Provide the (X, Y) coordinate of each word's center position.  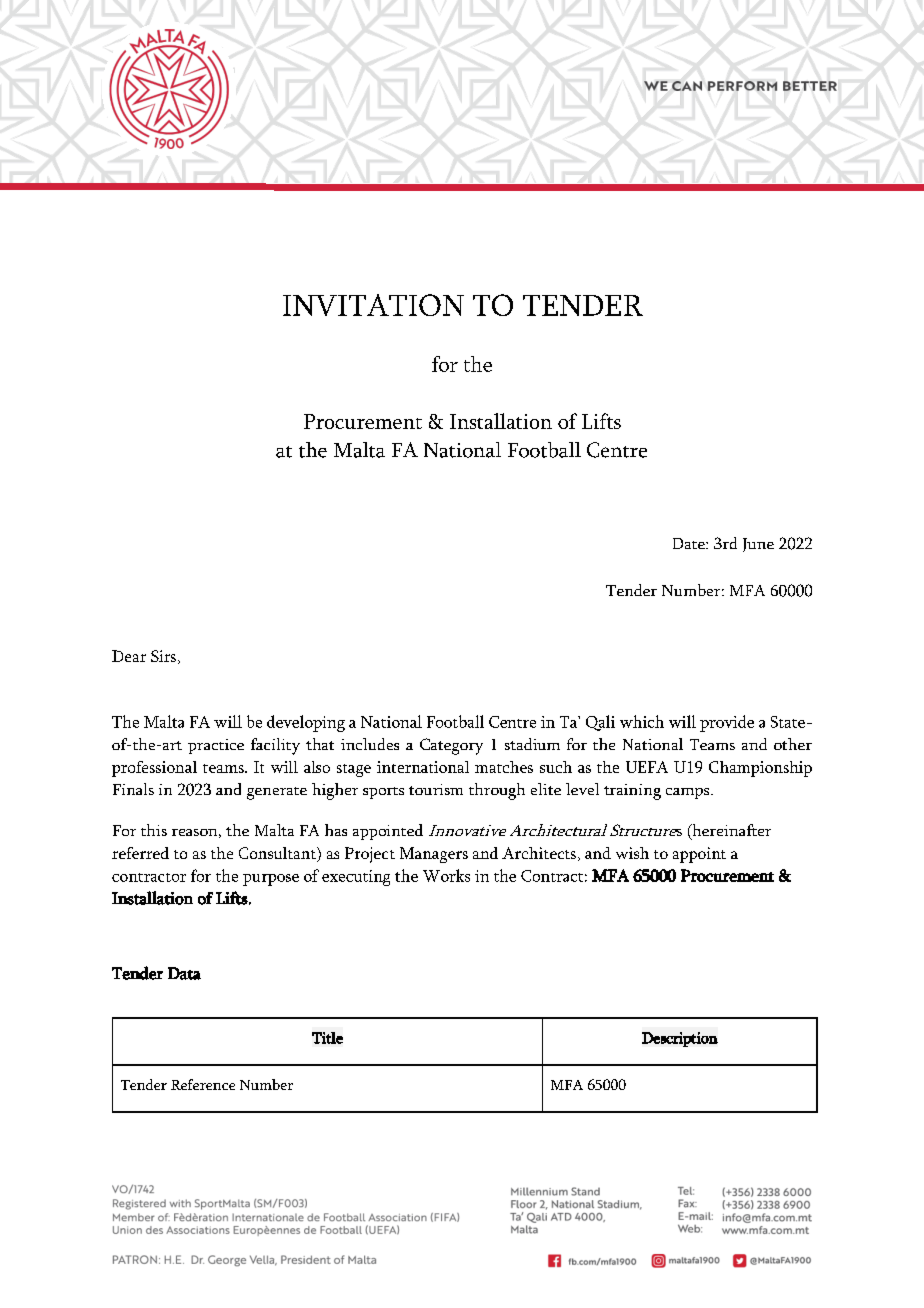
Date (690, 543)
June (758, 545)
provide (727, 723)
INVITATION (373, 305)
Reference (203, 1084)
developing (306, 723)
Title (327, 1038)
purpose (271, 880)
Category (451, 746)
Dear (129, 656)
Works (446, 875)
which (642, 721)
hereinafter (730, 831)
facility (275, 746)
